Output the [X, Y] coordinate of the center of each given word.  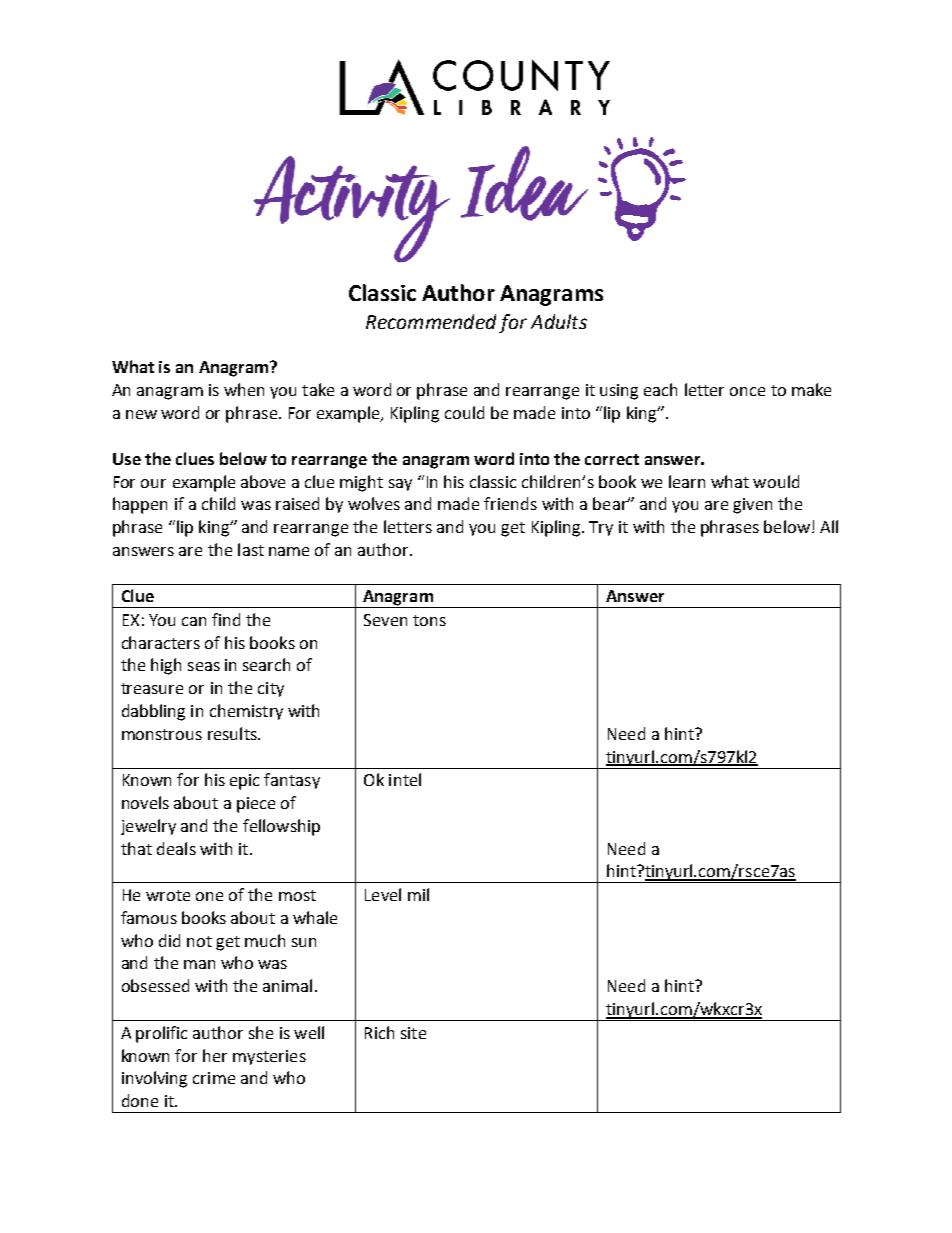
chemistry [246, 712]
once [747, 391]
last [251, 549]
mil [418, 894]
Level [383, 894]
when [244, 389]
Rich [379, 1032]
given [752, 506]
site [413, 1033]
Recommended [431, 321]
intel [405, 779]
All [829, 526]
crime [214, 1078]
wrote [168, 895]
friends [510, 503]
